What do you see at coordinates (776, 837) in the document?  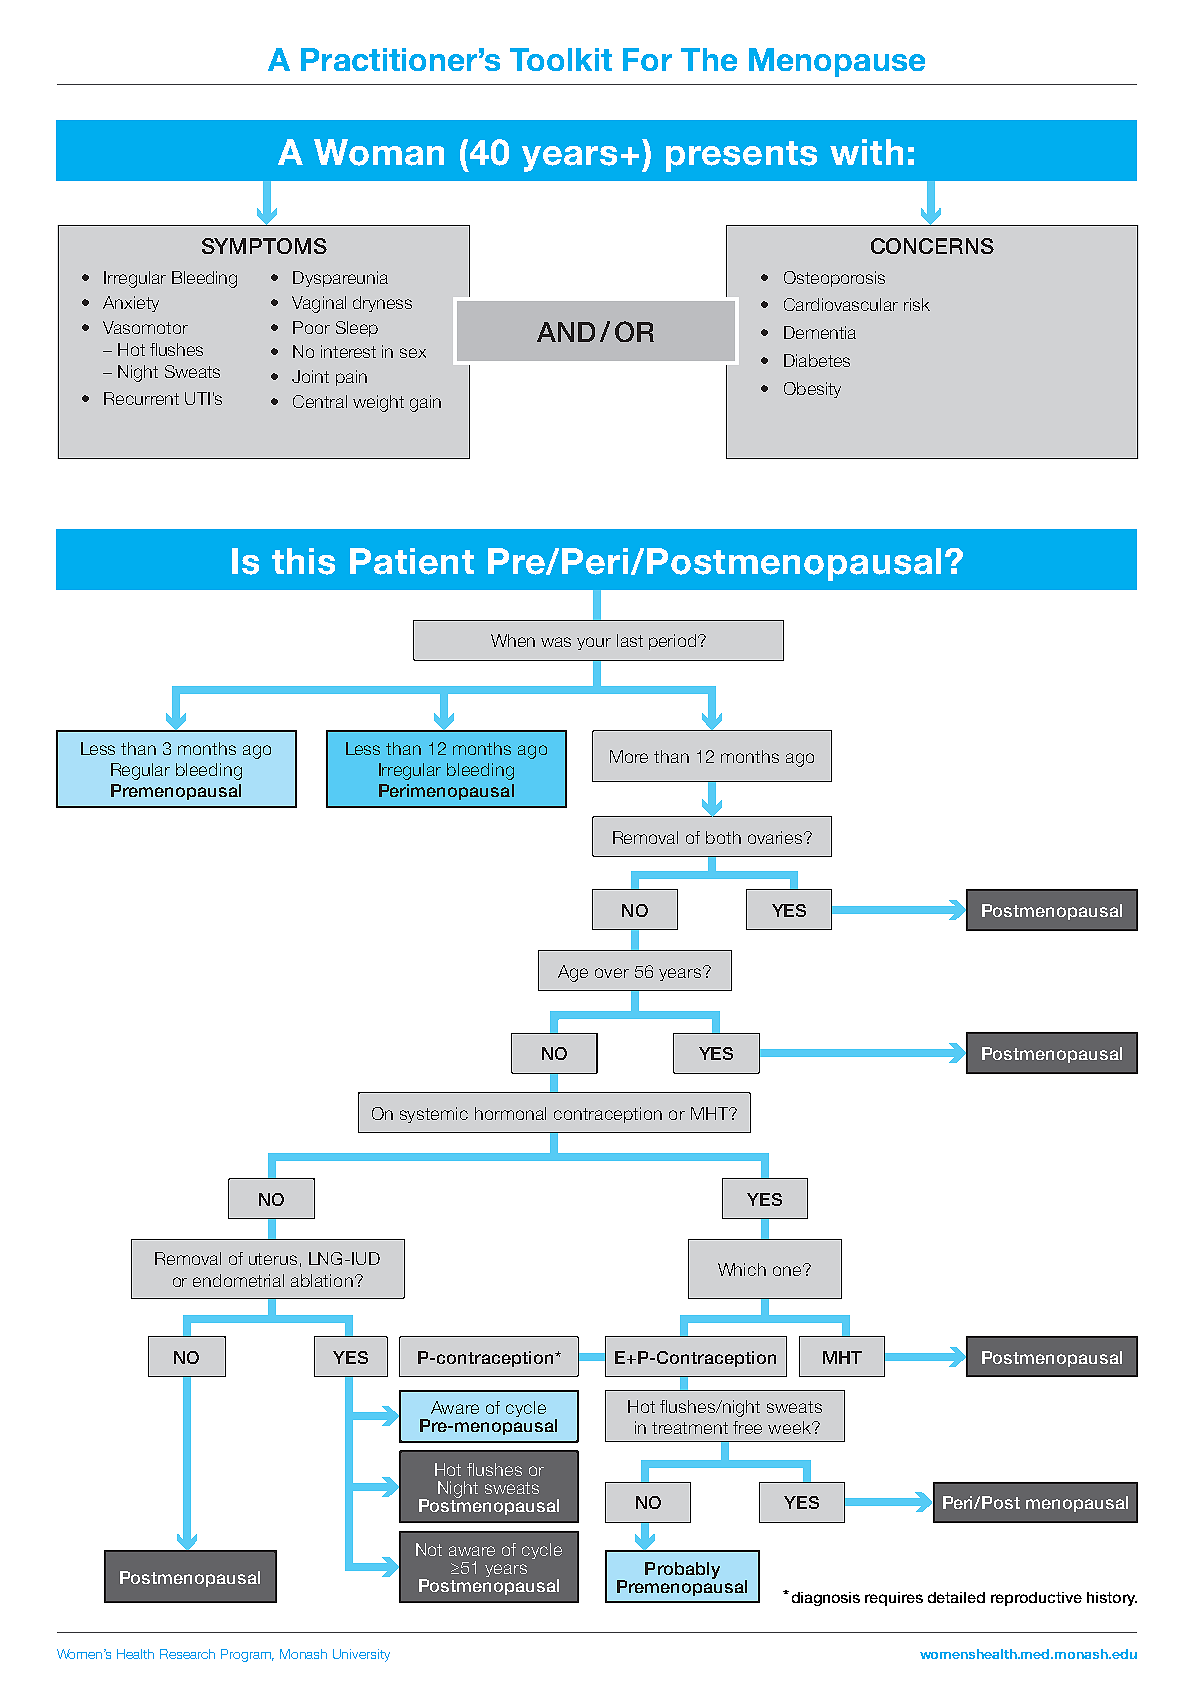 I see `ovaries` at bounding box center [776, 837].
